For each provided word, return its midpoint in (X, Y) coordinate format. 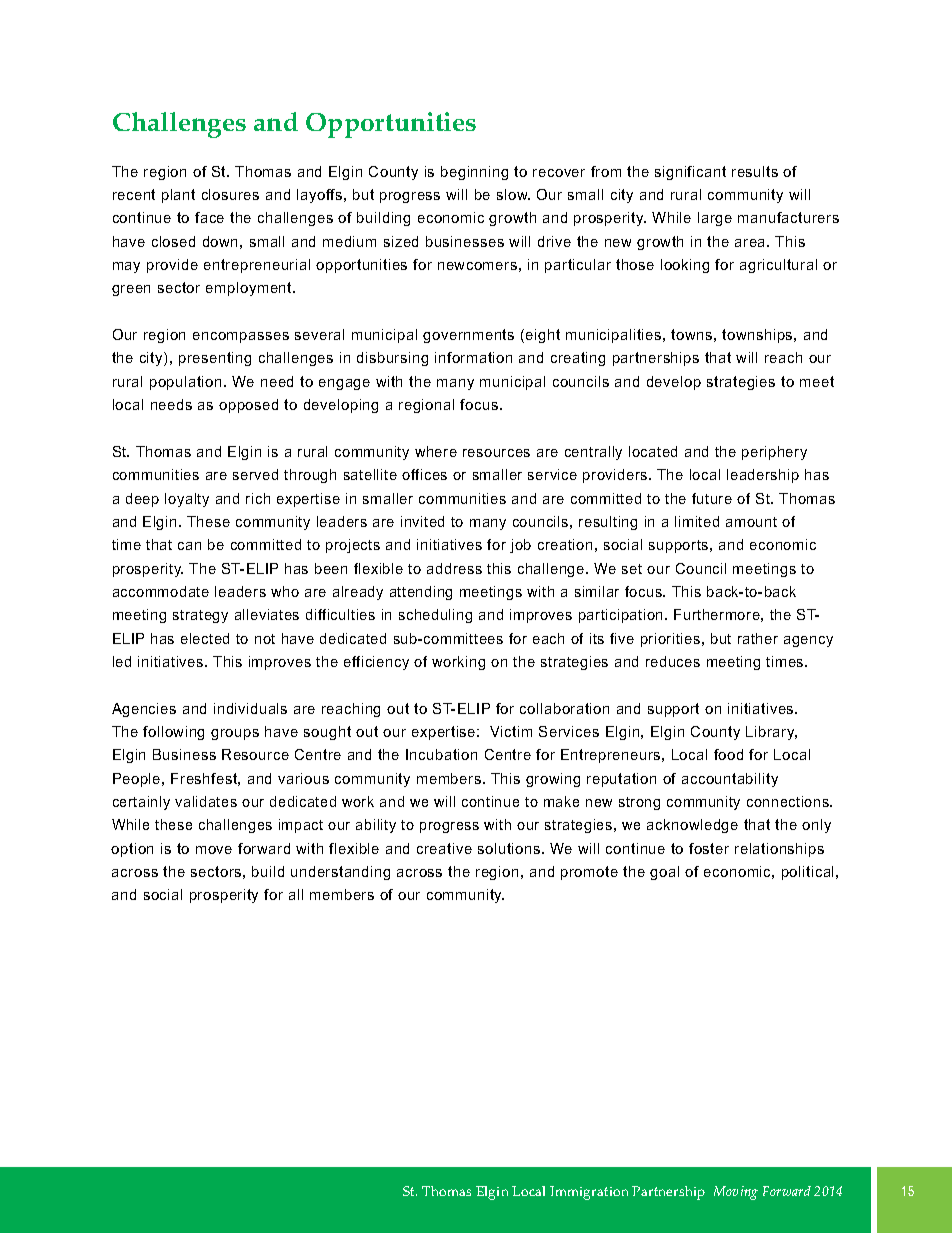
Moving (736, 1193)
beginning (474, 173)
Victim (511, 731)
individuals (250, 708)
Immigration (589, 1193)
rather (758, 638)
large (715, 219)
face (209, 217)
